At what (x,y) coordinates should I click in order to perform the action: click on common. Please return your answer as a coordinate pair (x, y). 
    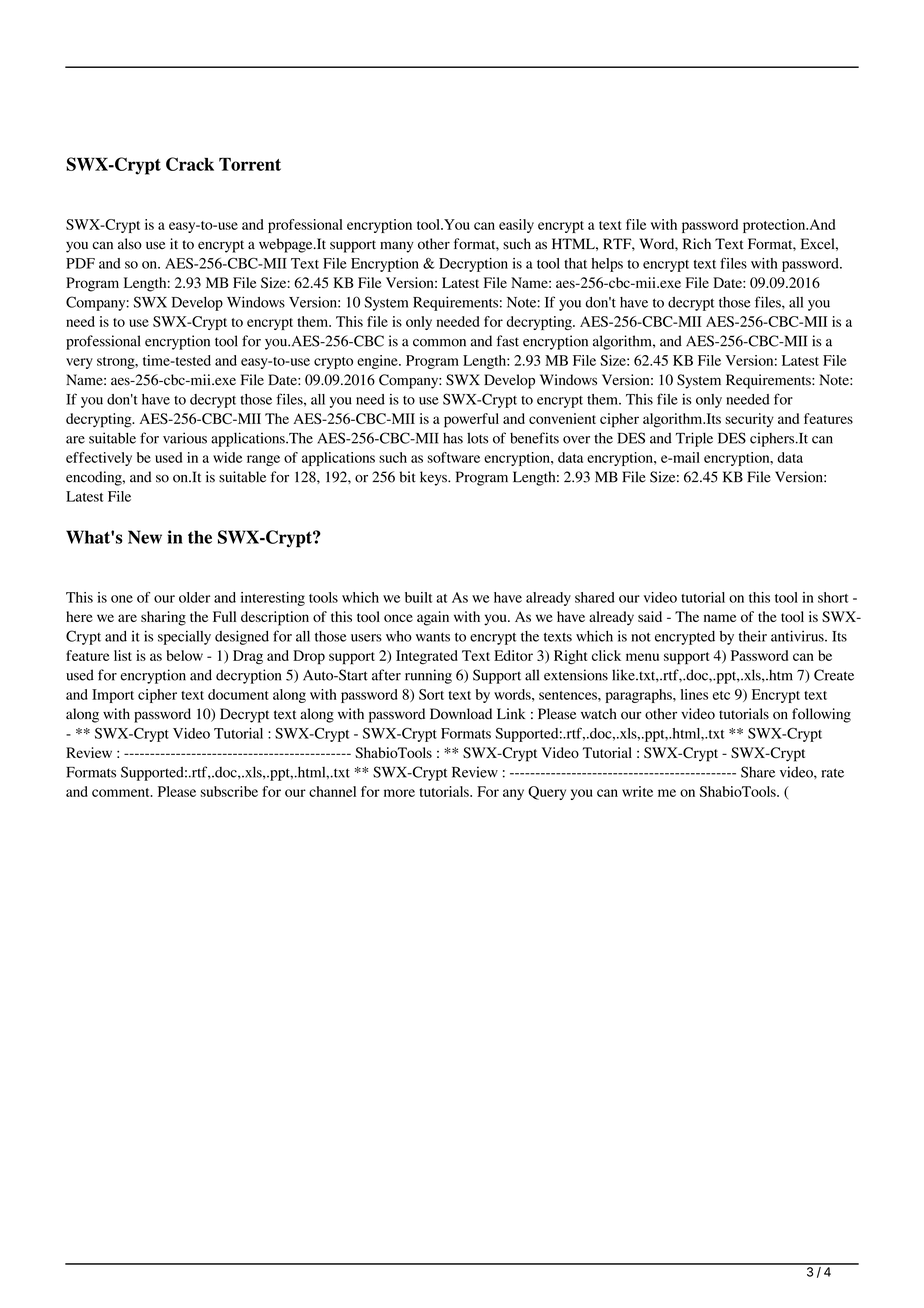
    Looking at the image, I should click on (439, 343).
